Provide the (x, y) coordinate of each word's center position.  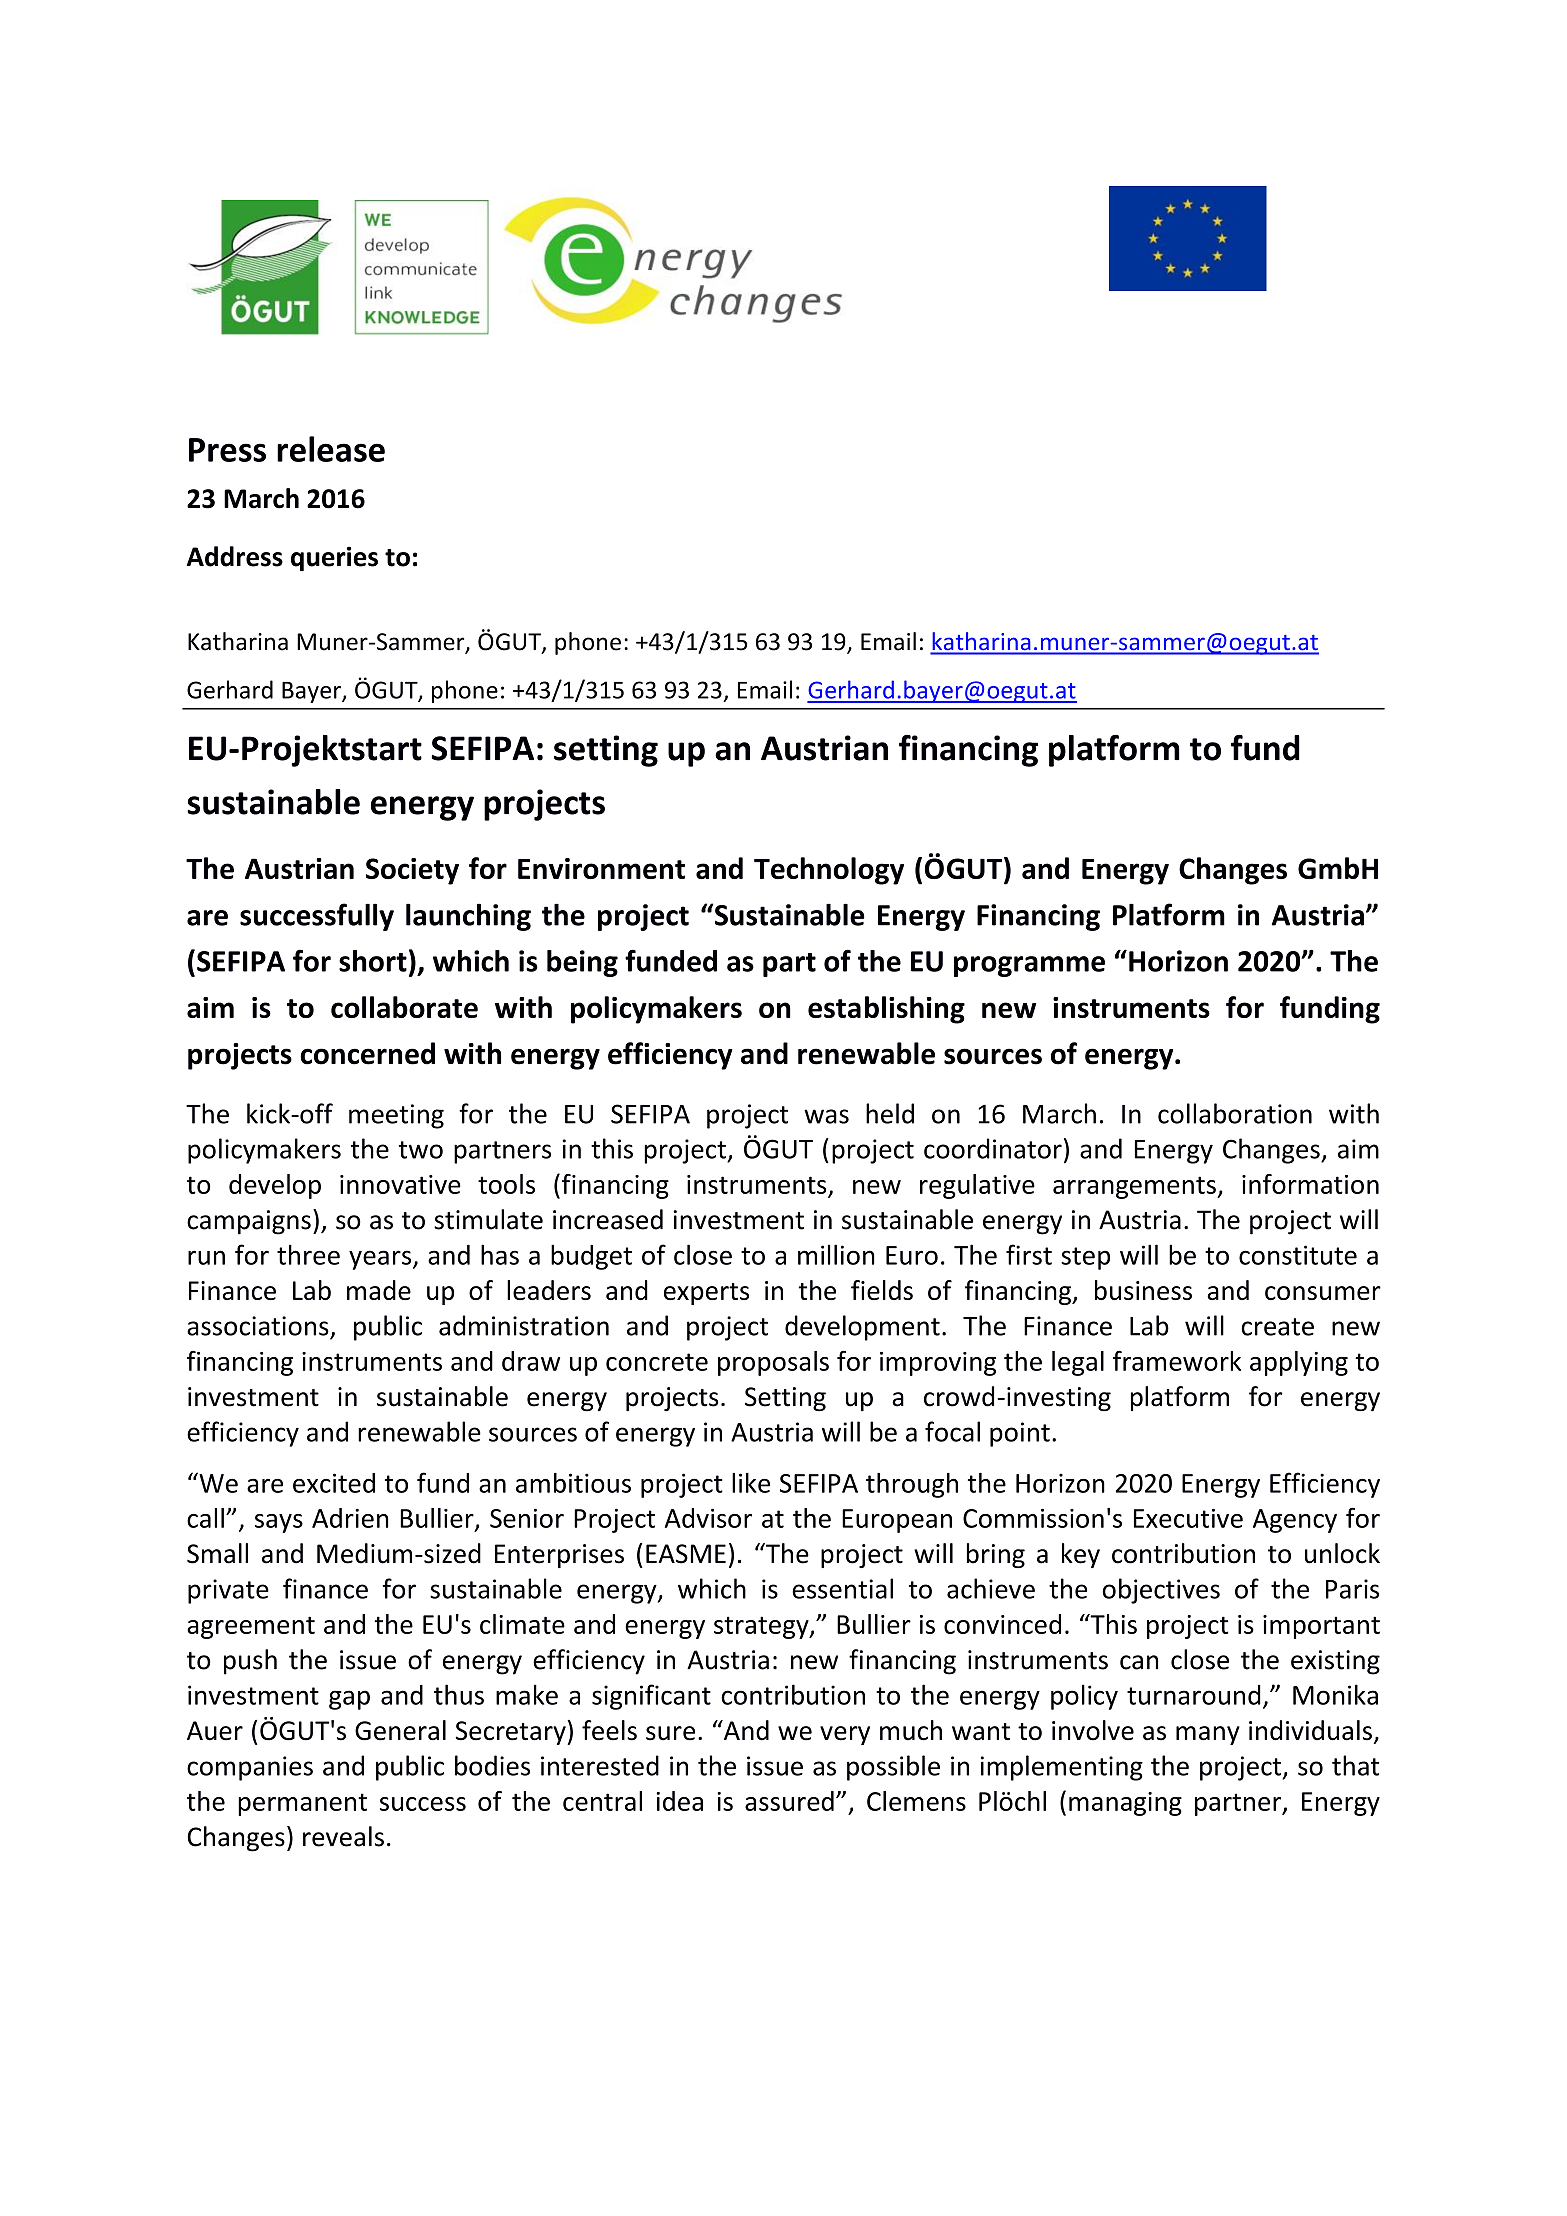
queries (334, 559)
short (373, 961)
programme (1029, 966)
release (331, 449)
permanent (302, 1804)
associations (258, 1326)
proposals (773, 1363)
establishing (886, 1010)
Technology (829, 871)
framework (1177, 1360)
